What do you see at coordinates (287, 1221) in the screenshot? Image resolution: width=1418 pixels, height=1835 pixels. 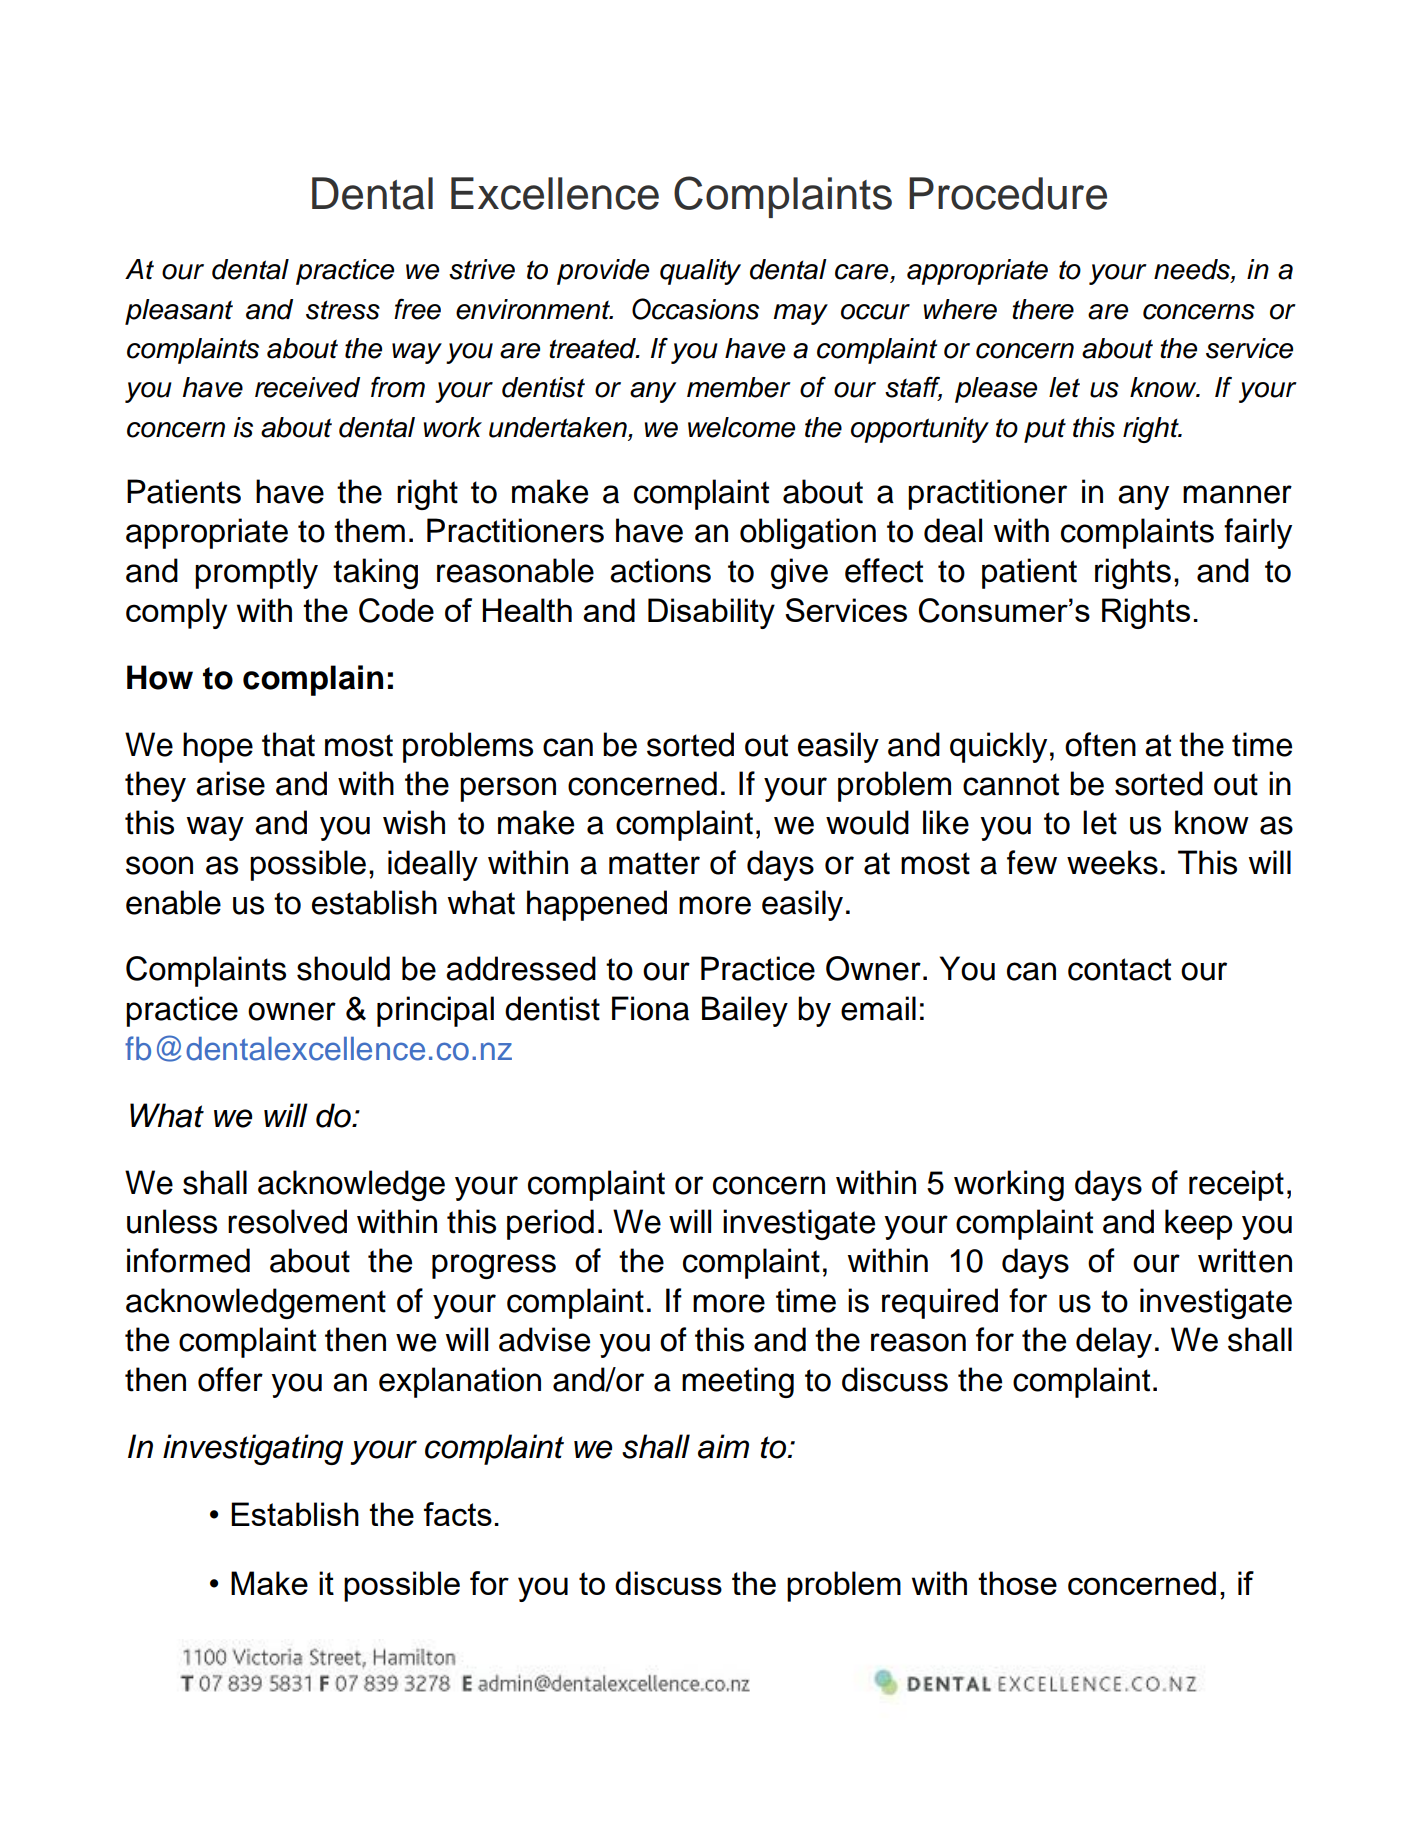 I see `resolved` at bounding box center [287, 1221].
